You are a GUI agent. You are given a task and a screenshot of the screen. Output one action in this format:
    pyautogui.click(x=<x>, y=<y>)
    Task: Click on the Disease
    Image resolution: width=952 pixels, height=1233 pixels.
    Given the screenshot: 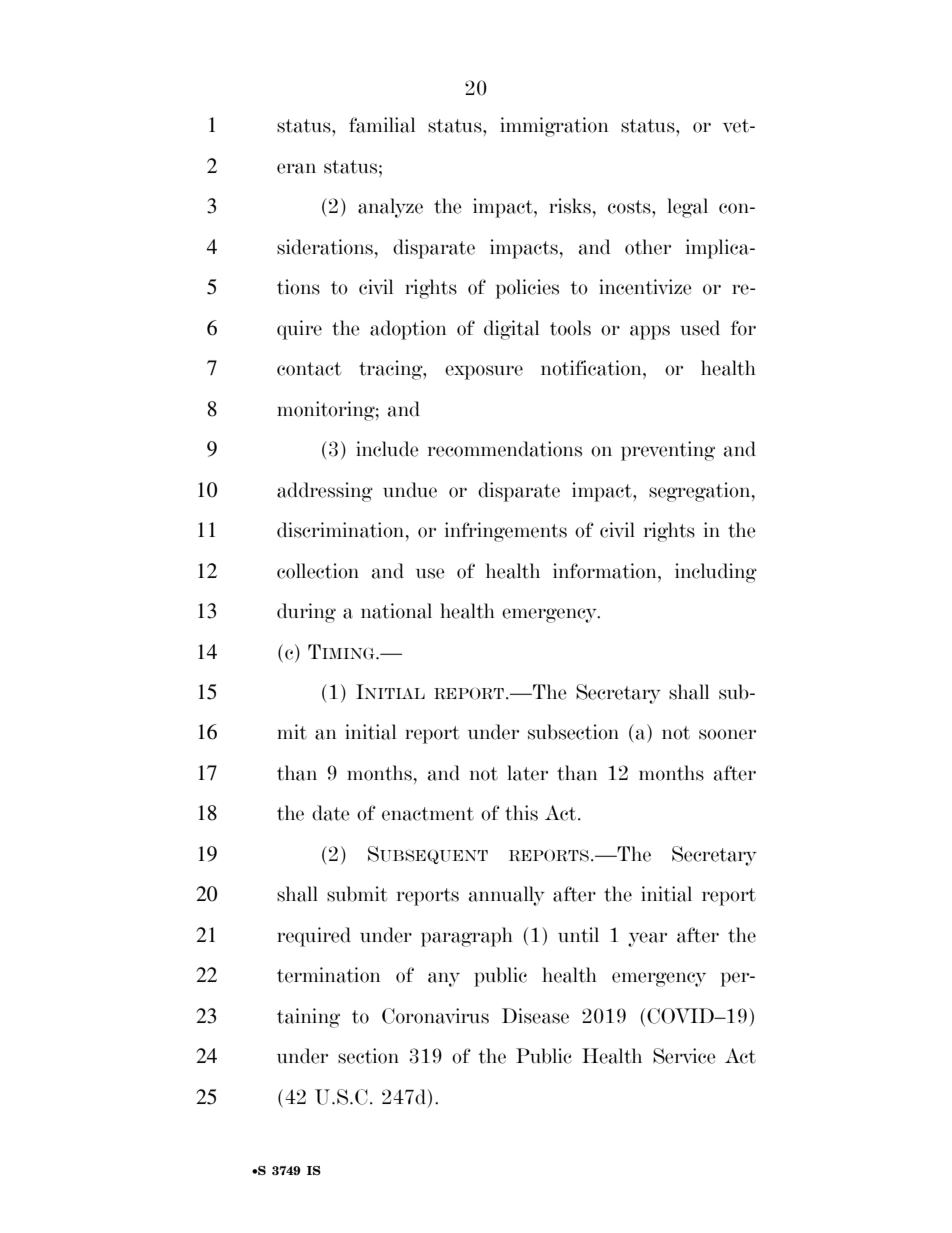 What is the action you would take?
    pyautogui.click(x=535, y=1016)
